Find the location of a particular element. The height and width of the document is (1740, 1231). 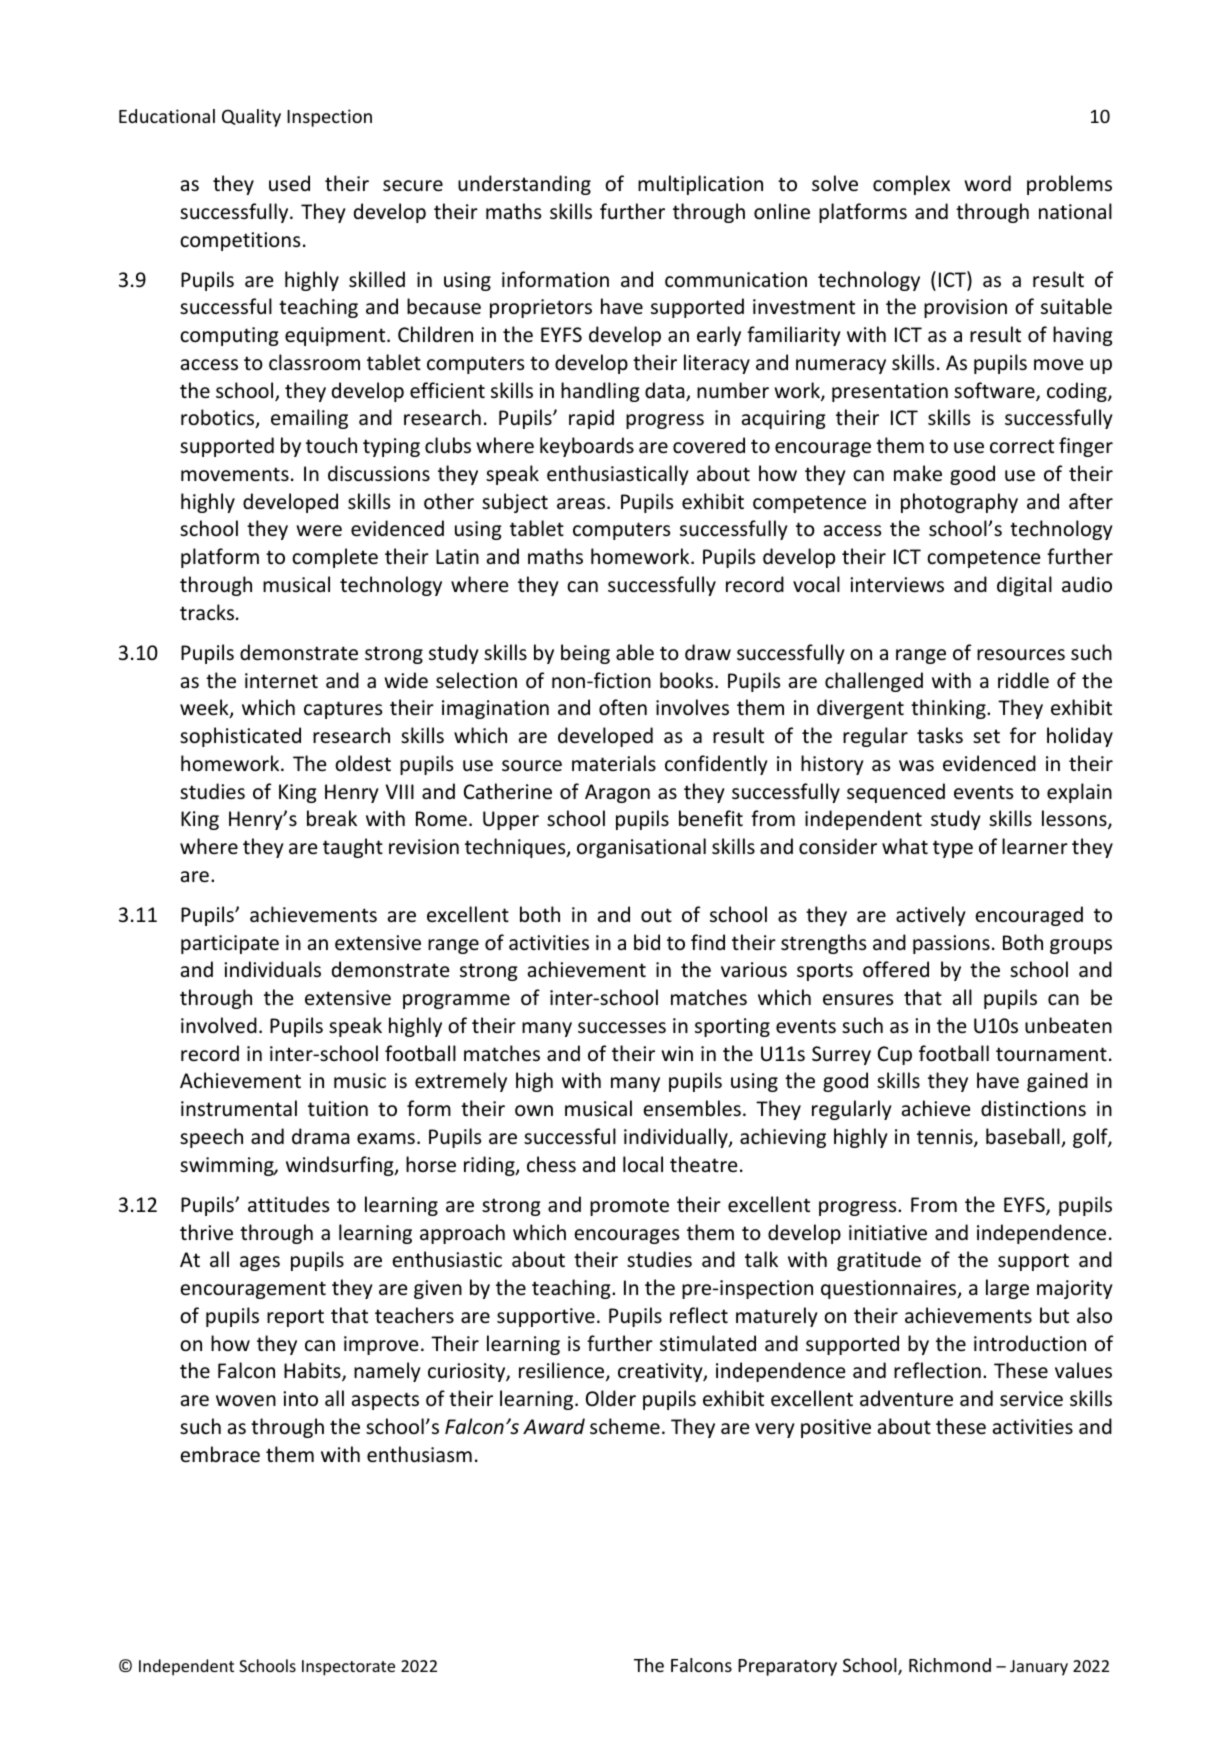

participate is located at coordinates (230, 944).
